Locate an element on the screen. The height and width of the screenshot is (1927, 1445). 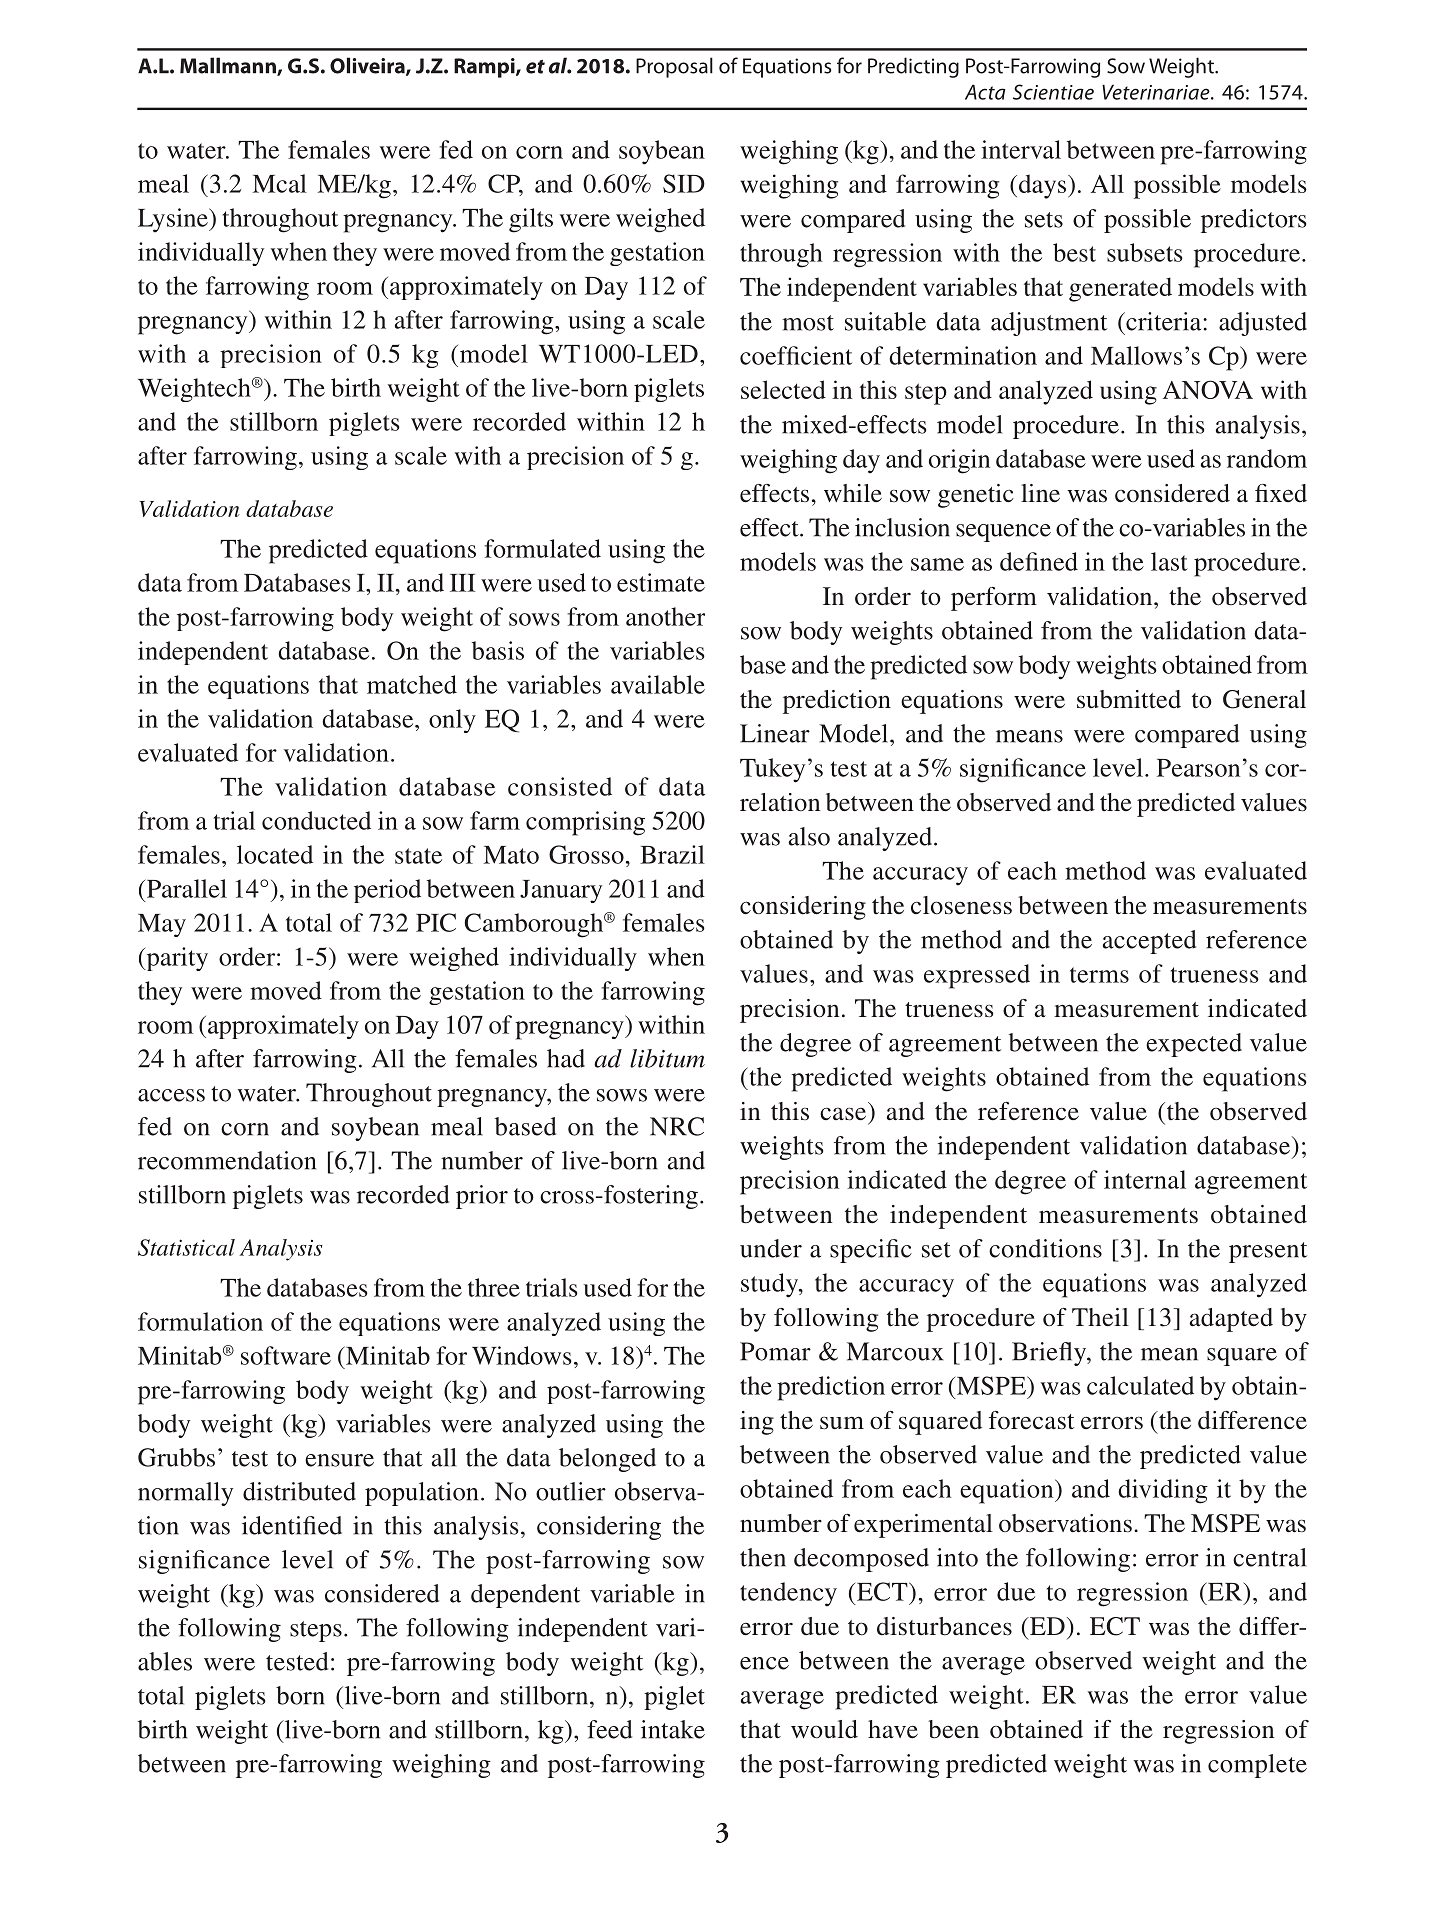
conducted is located at coordinates (316, 820).
